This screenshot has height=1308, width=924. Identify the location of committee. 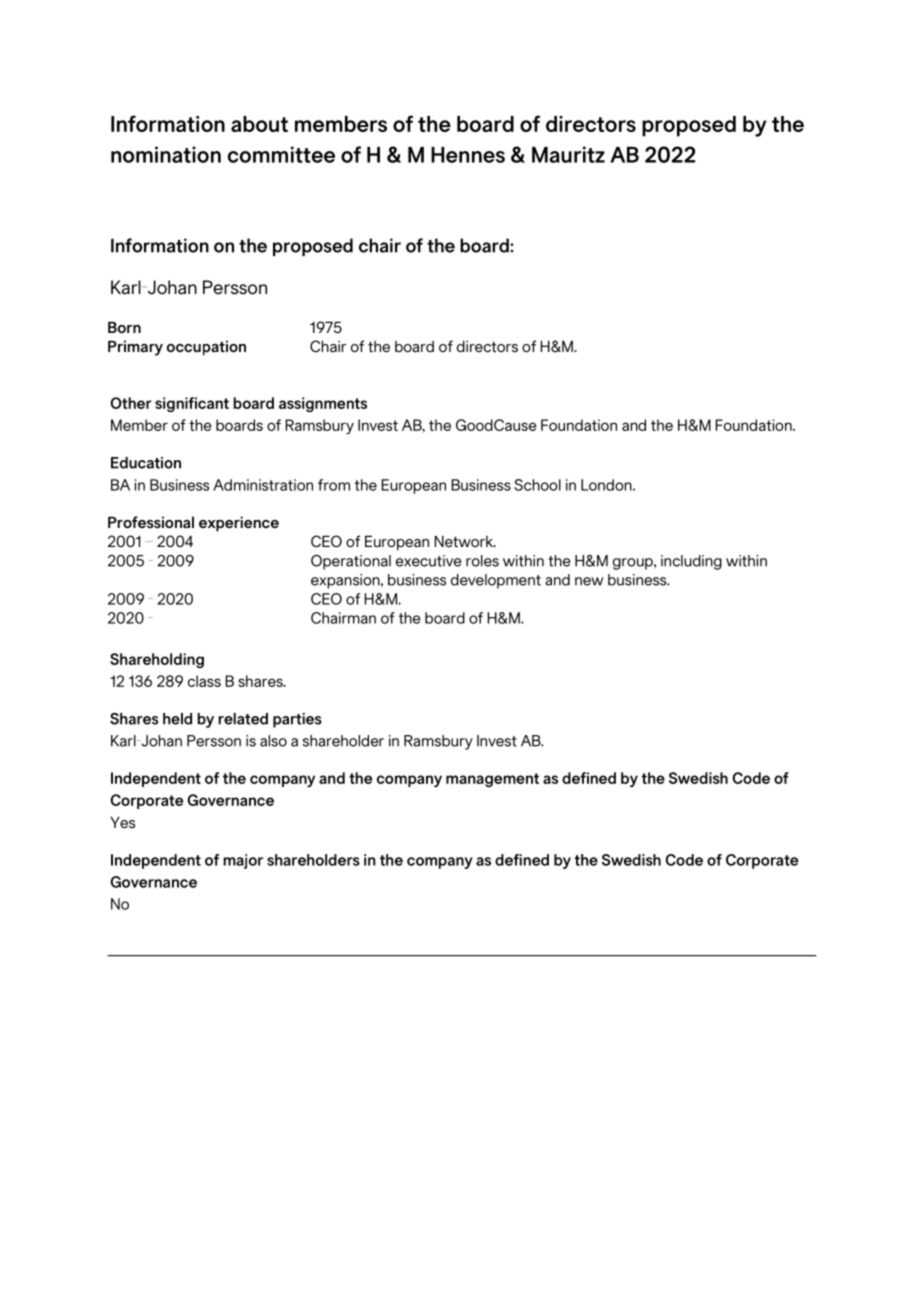
(281, 154).
